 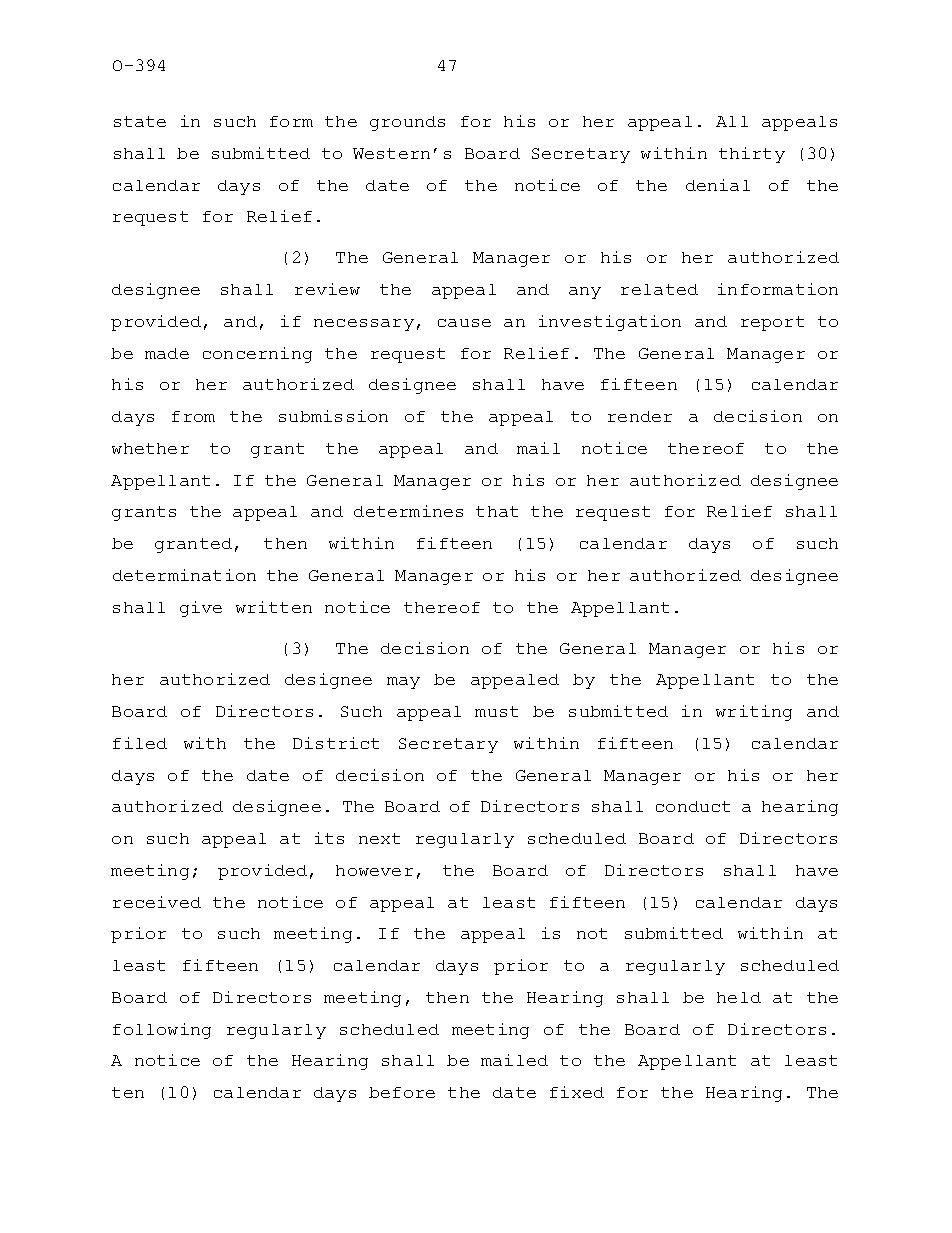 I want to click on give, so click(x=201, y=609).
